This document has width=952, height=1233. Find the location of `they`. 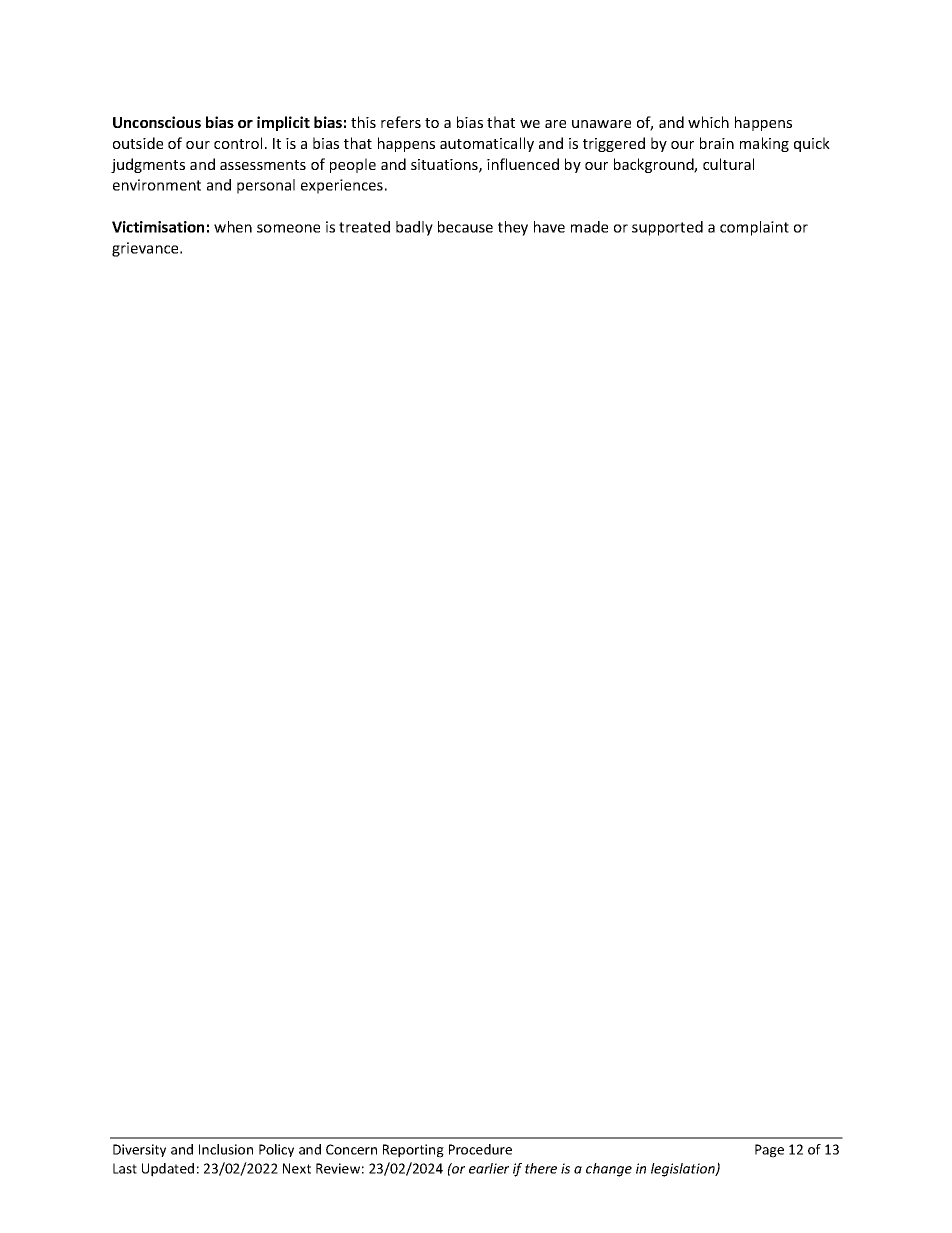

they is located at coordinates (513, 228).
